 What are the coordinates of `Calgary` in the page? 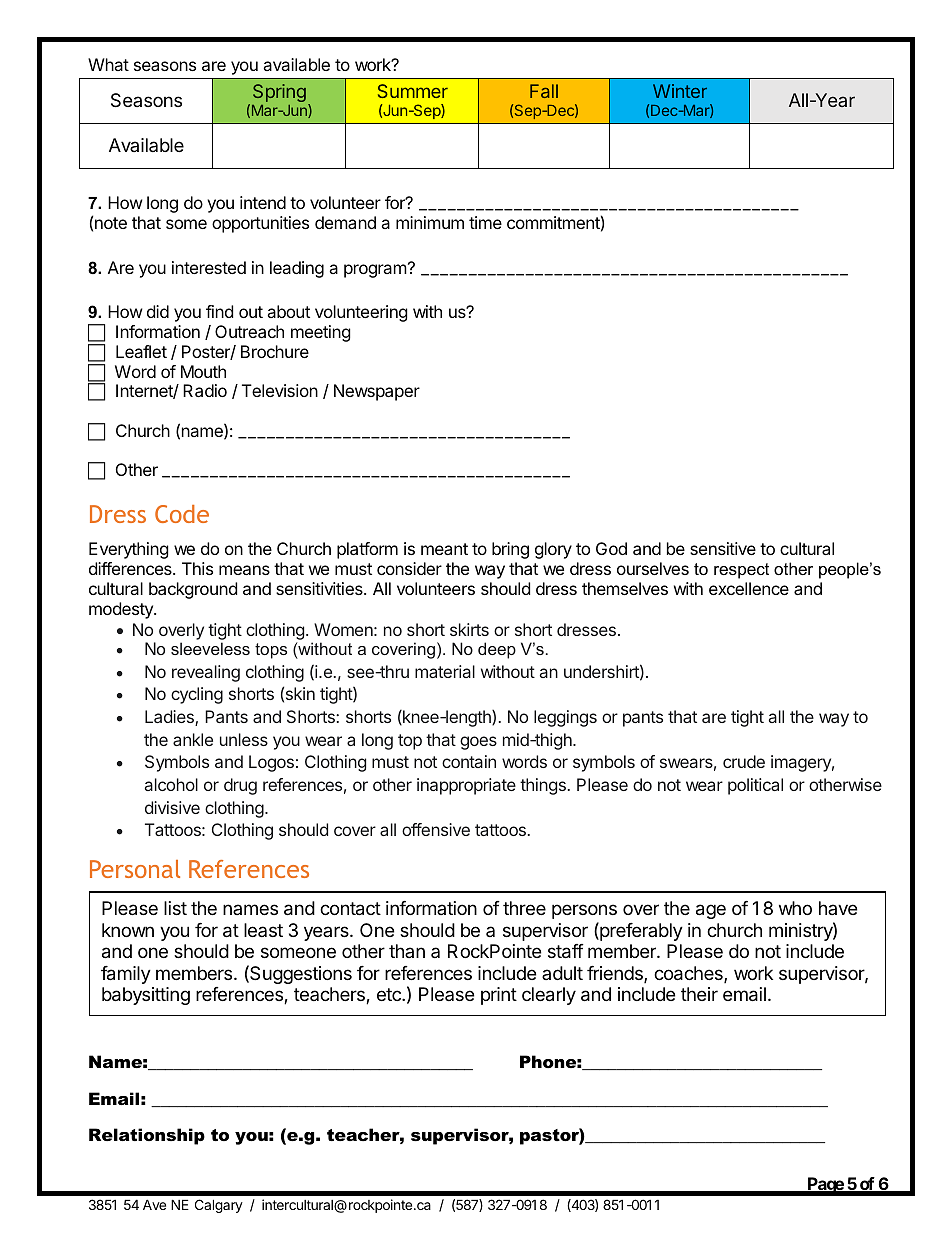 It's located at (219, 1206).
